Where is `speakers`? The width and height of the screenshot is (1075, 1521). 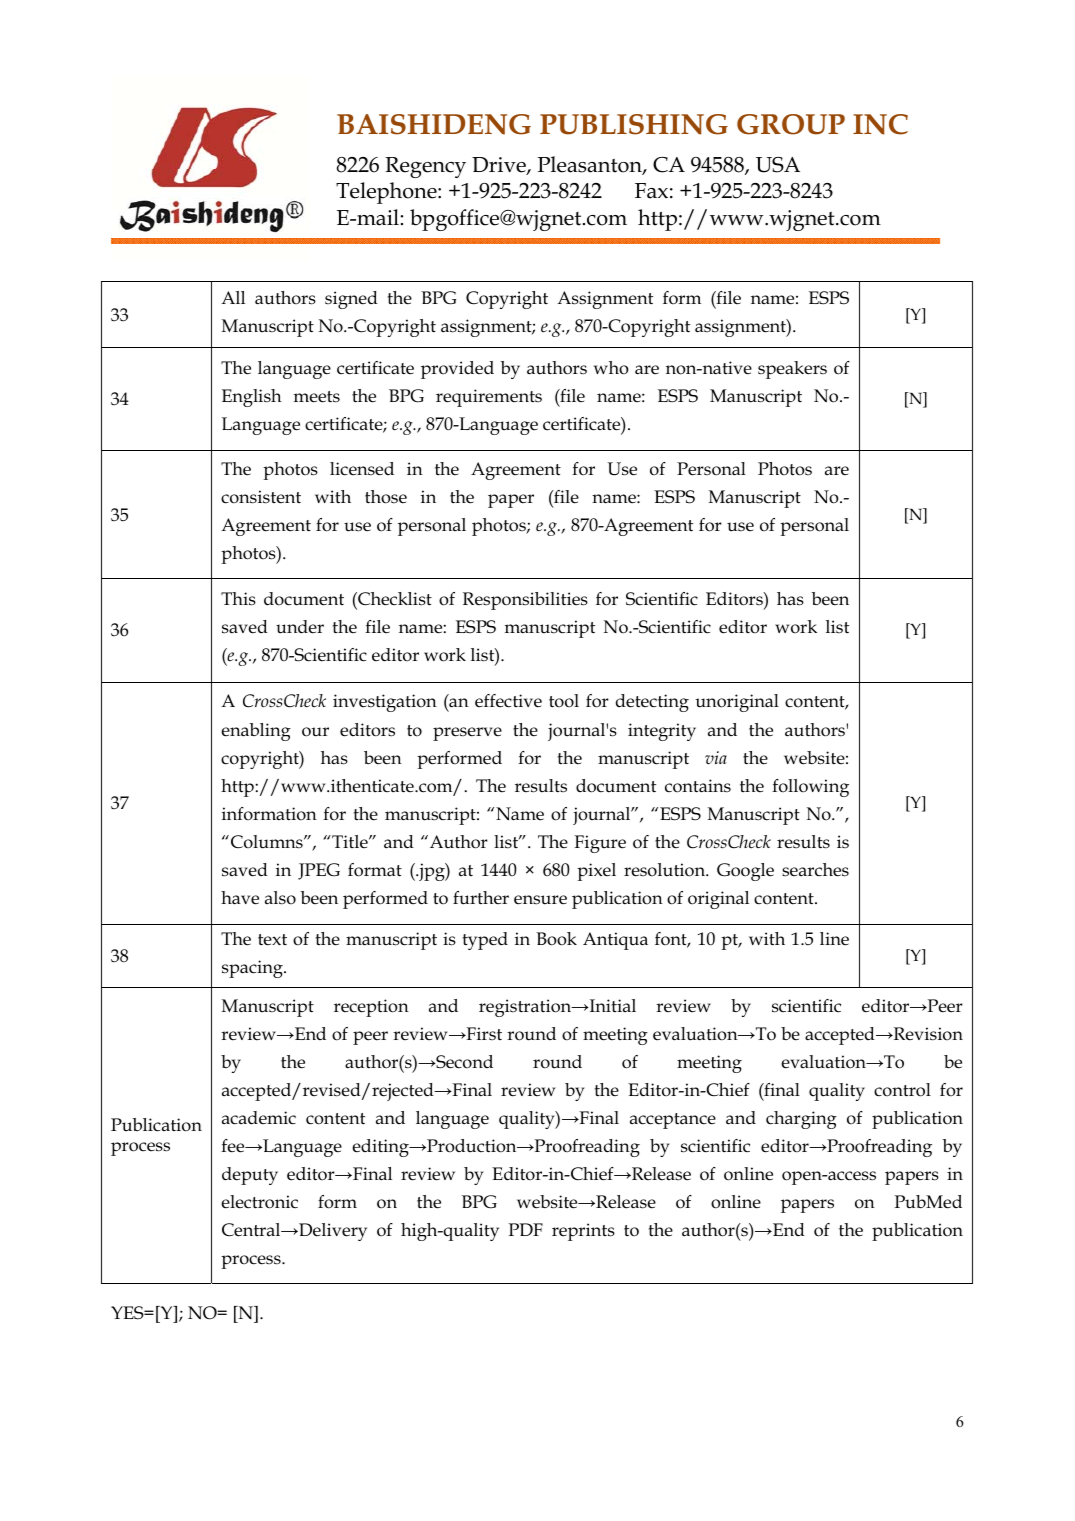
speakers is located at coordinates (792, 370).
